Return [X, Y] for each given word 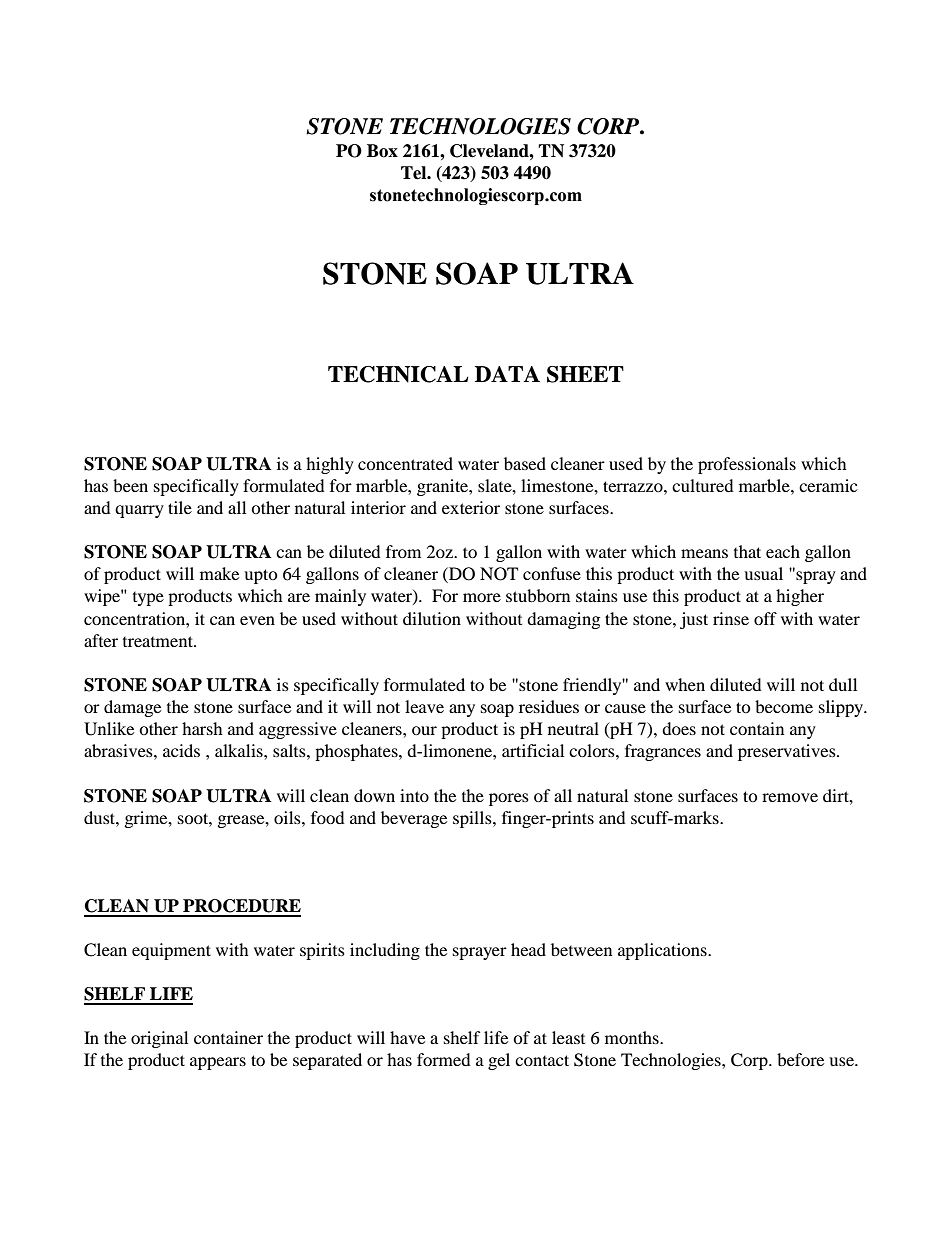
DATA [507, 374]
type [148, 599]
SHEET [585, 374]
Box [382, 151]
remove [790, 797]
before [800, 1059]
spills [473, 819]
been [130, 485]
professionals [747, 465]
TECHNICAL [398, 374]
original [159, 1039]
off [765, 618]
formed [444, 1059]
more [482, 597]
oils [288, 817]
